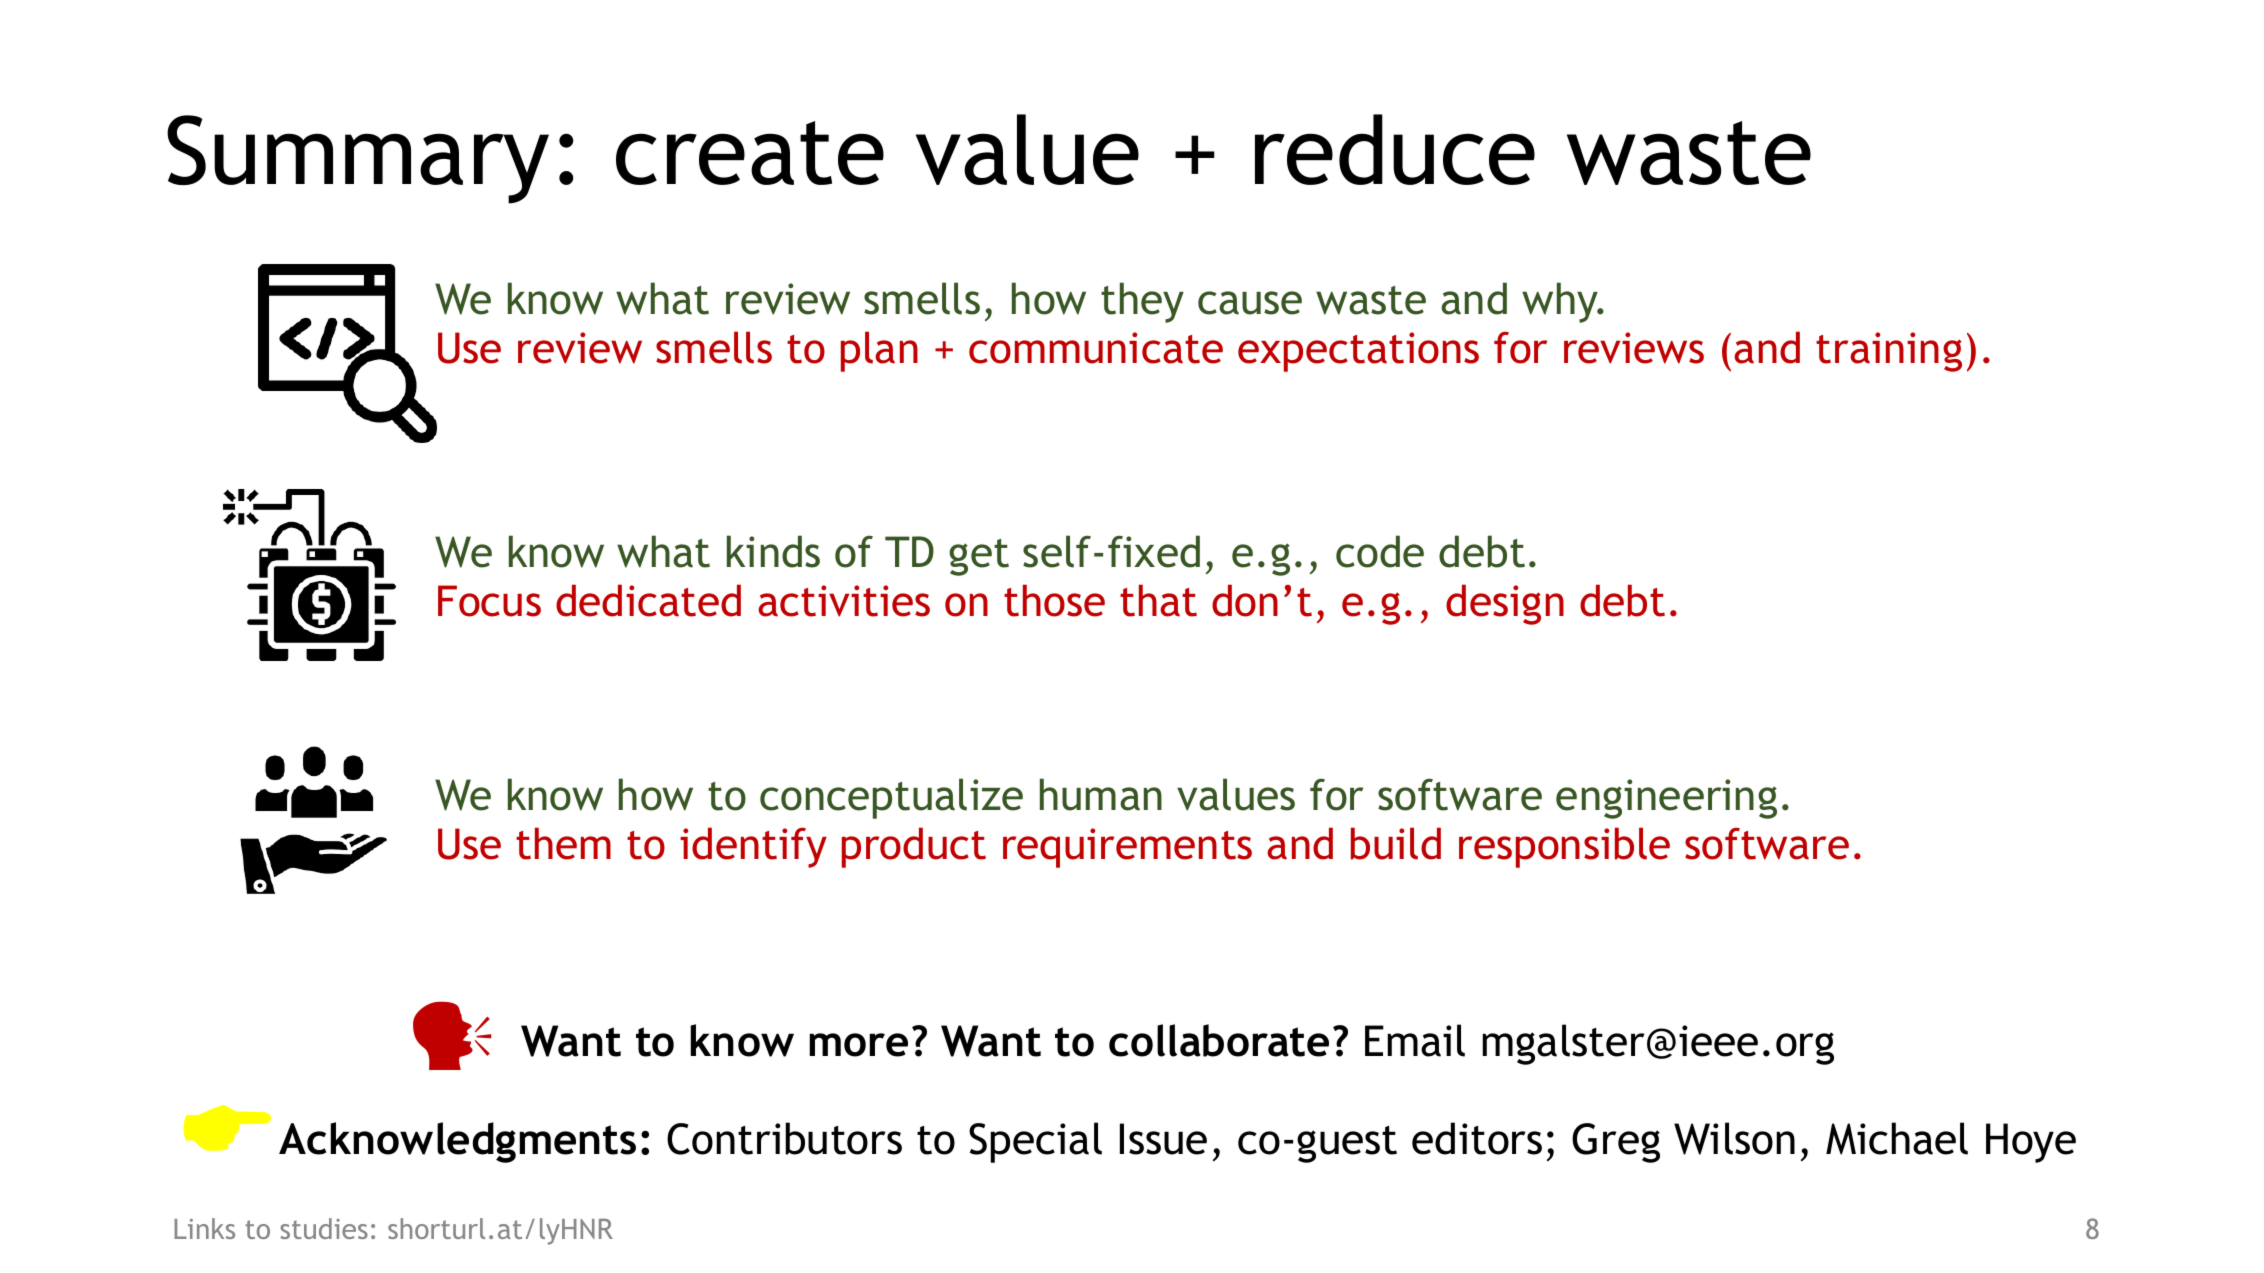 The height and width of the screenshot is (1273, 2264). I want to click on Greg, so click(1616, 1143).
